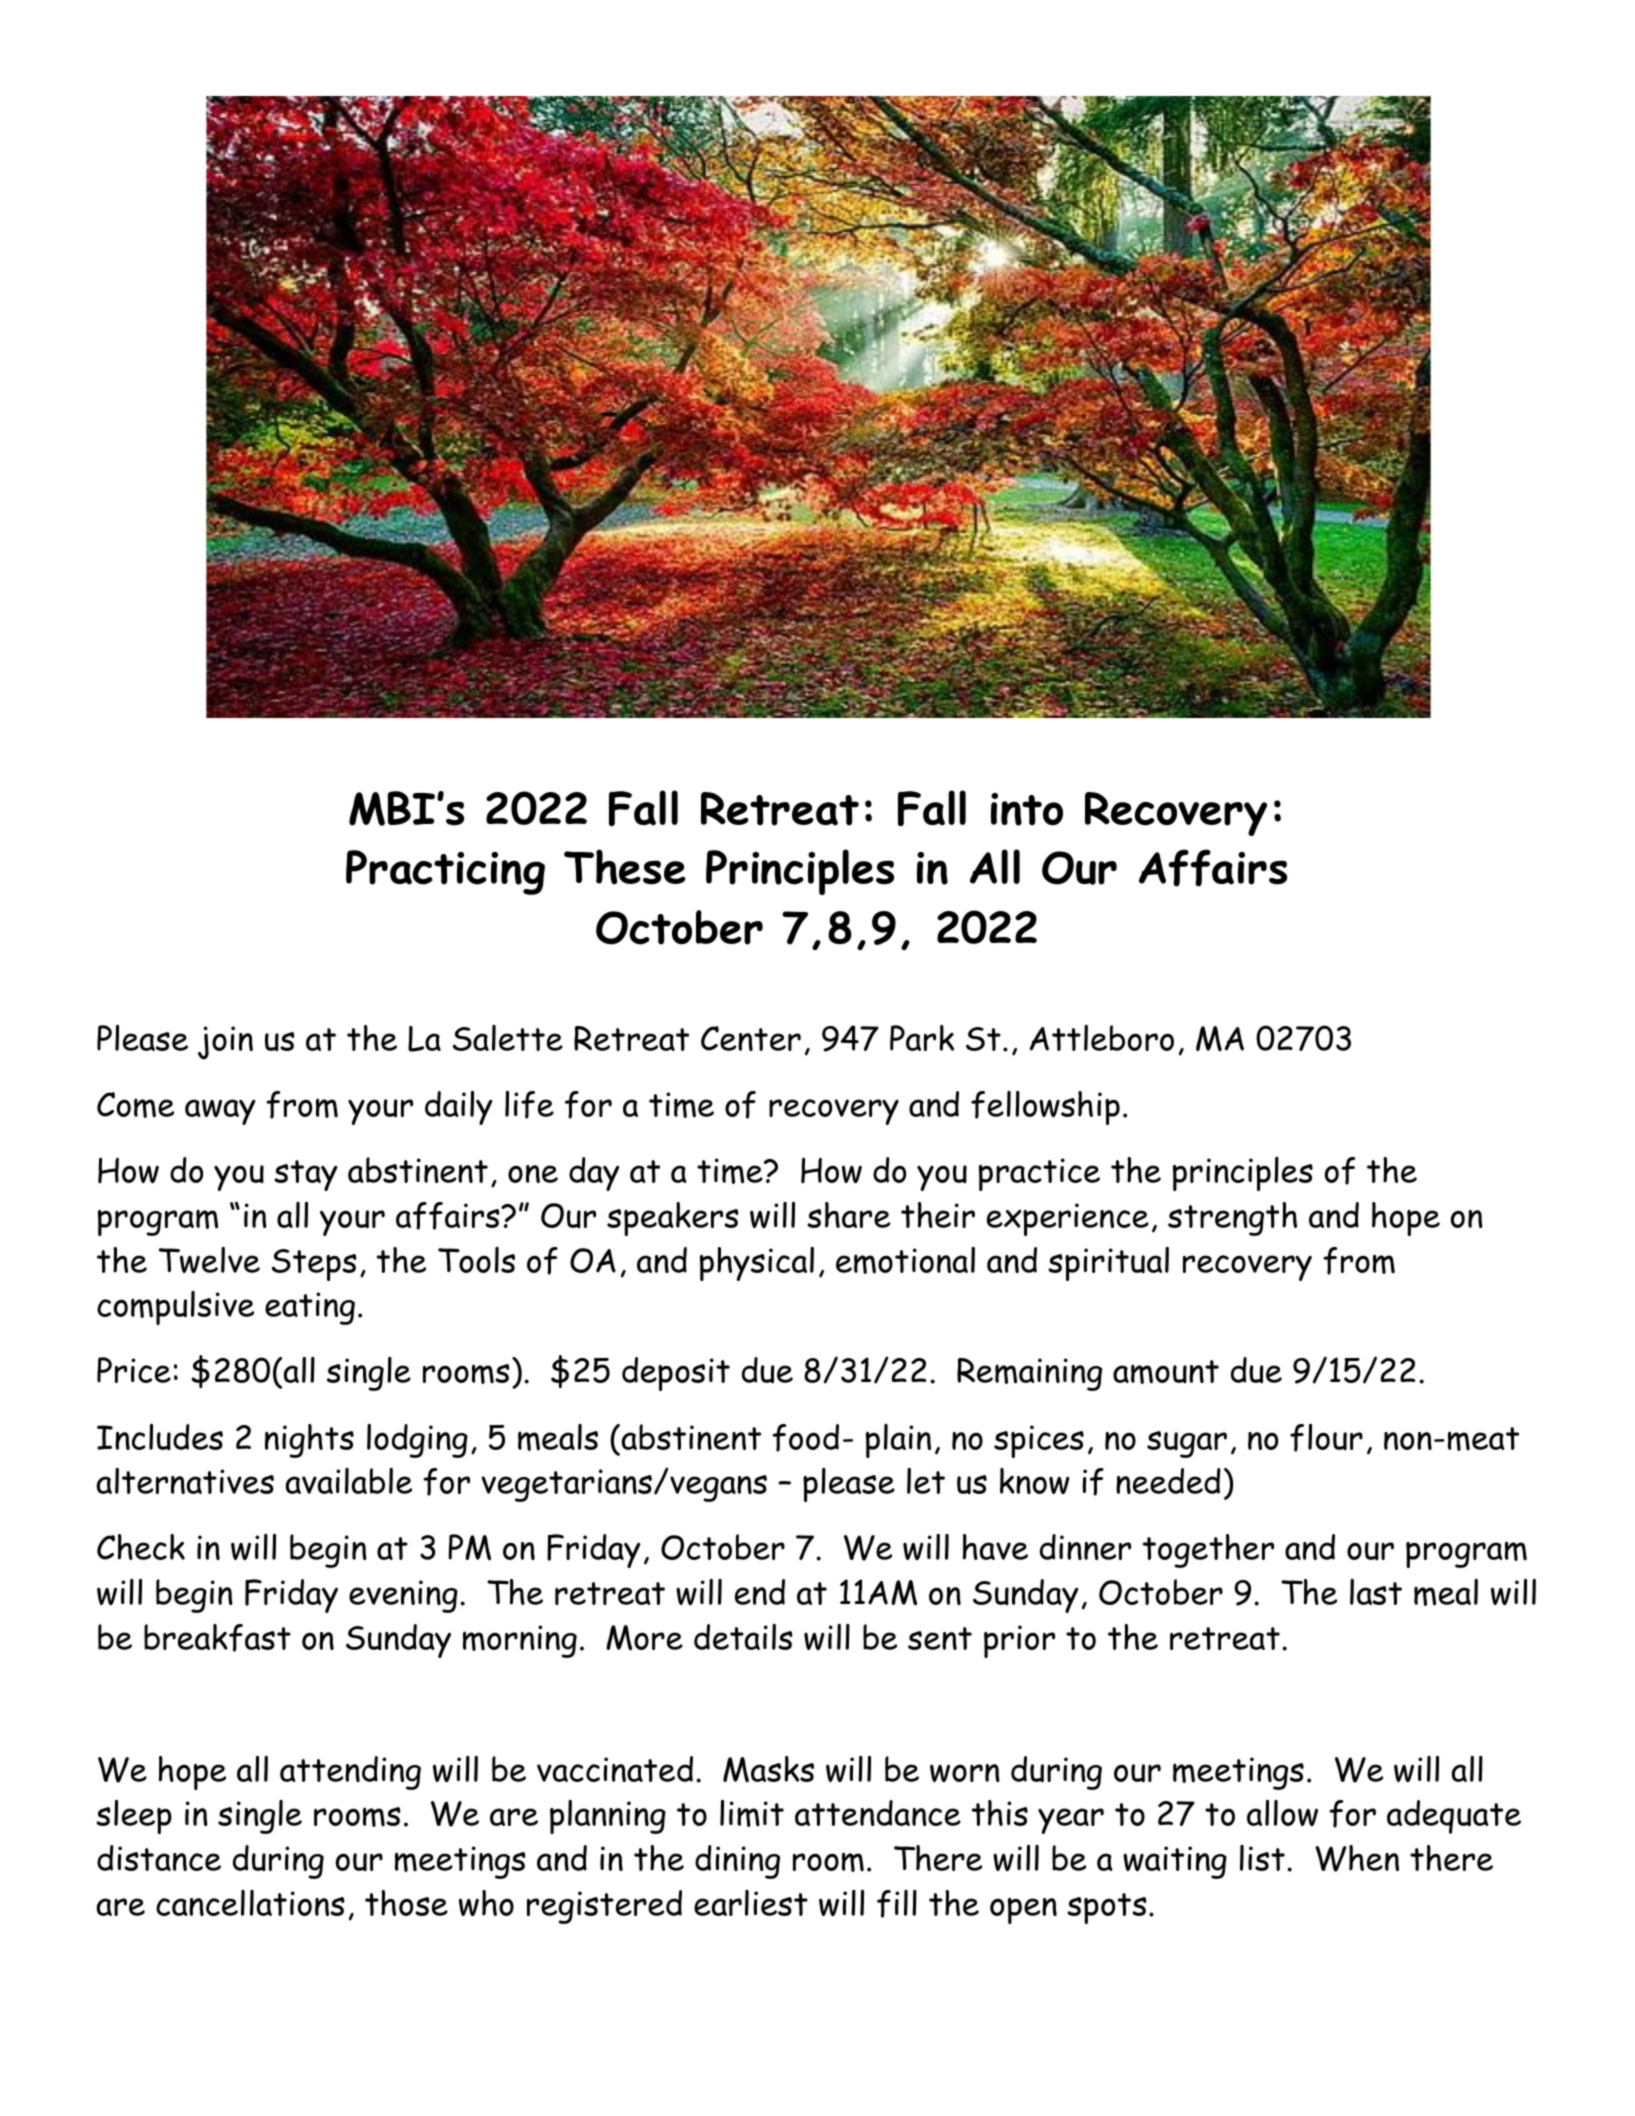 The image size is (1635, 2116). Describe the element at coordinates (625, 867) in the document. I see `These` at that location.
